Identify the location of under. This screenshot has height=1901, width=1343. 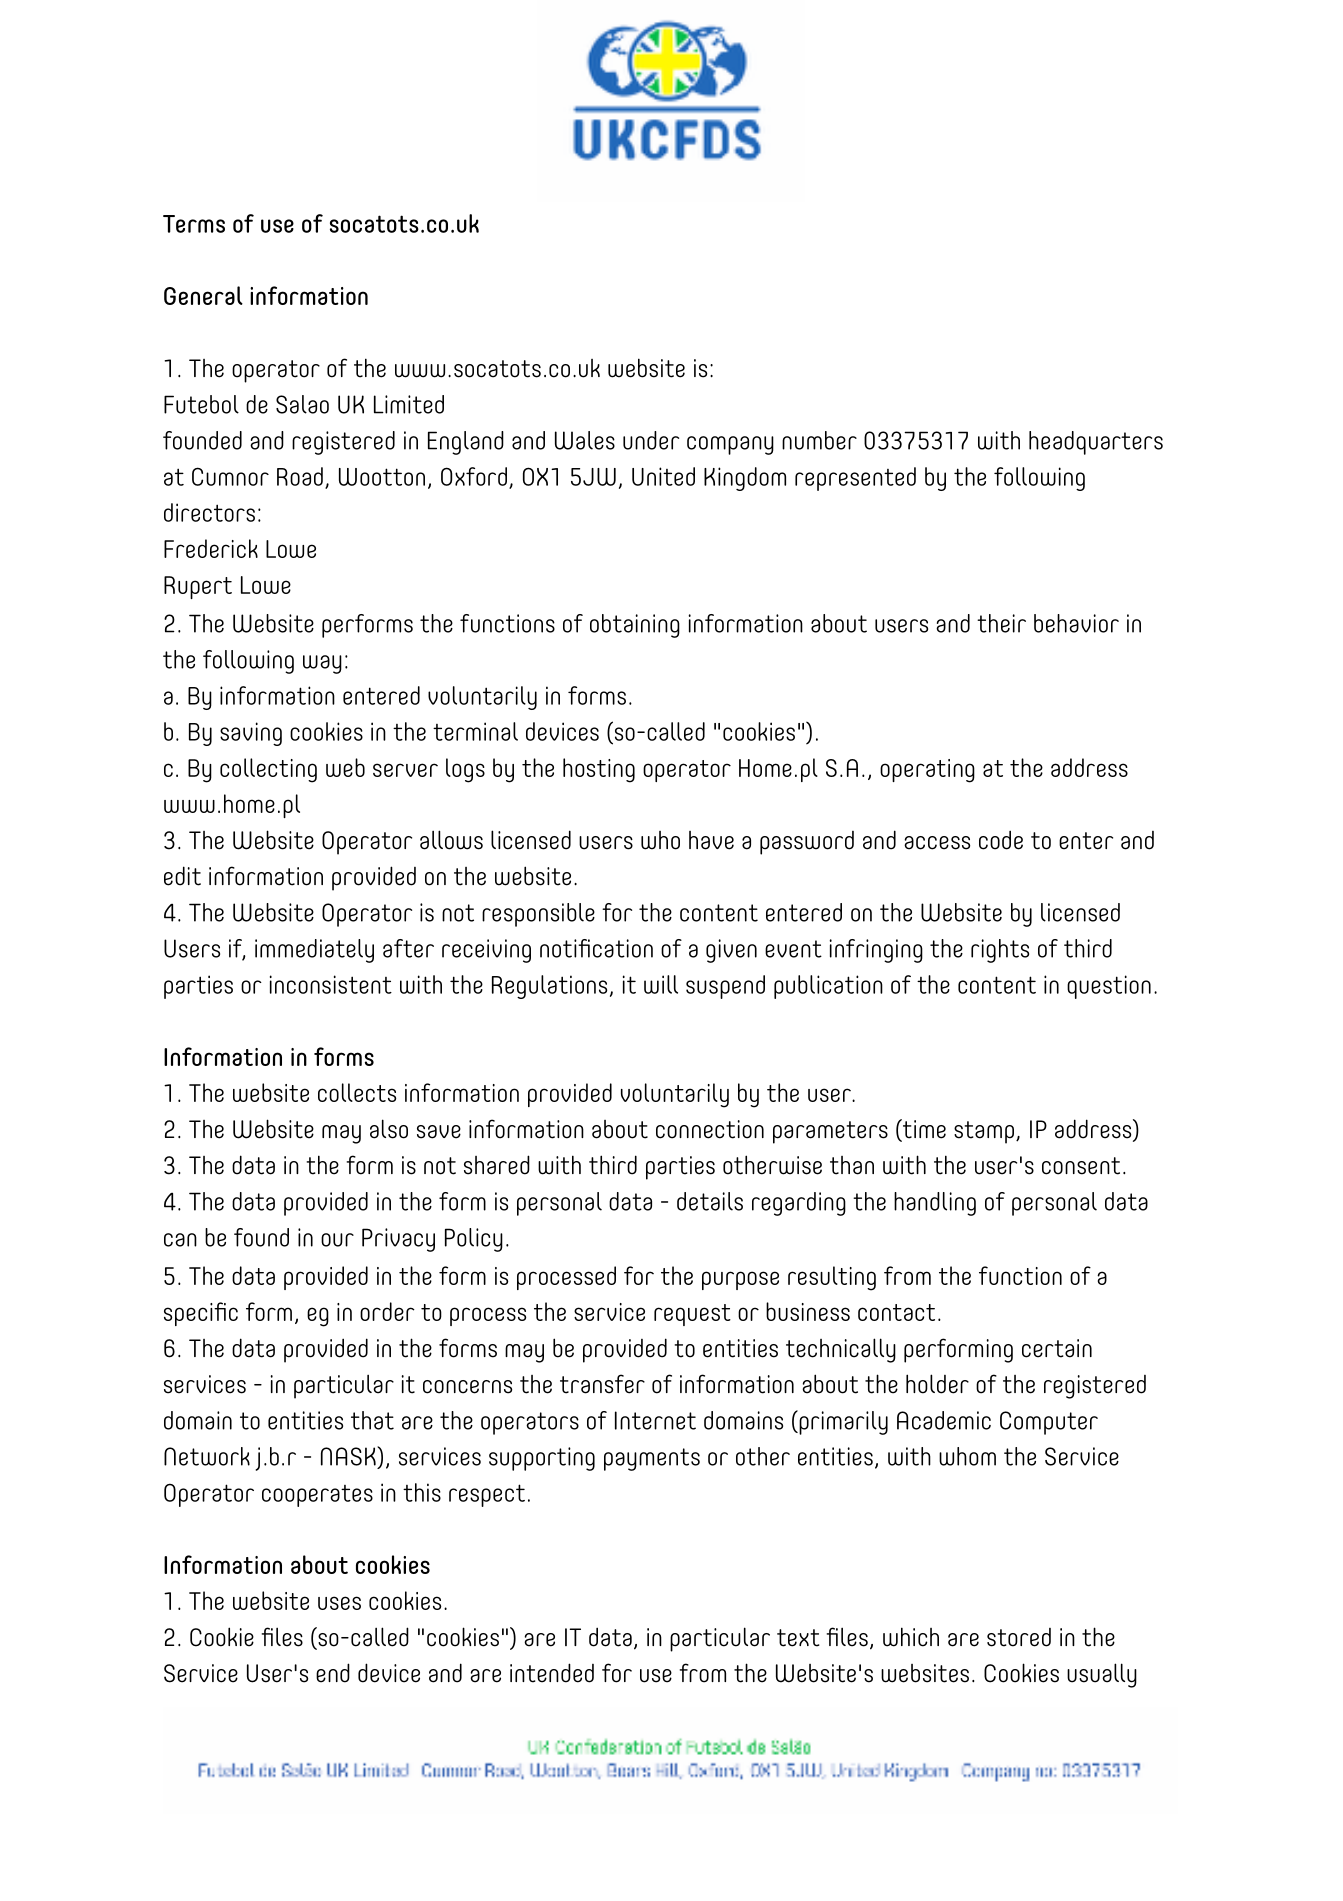
(651, 440).
